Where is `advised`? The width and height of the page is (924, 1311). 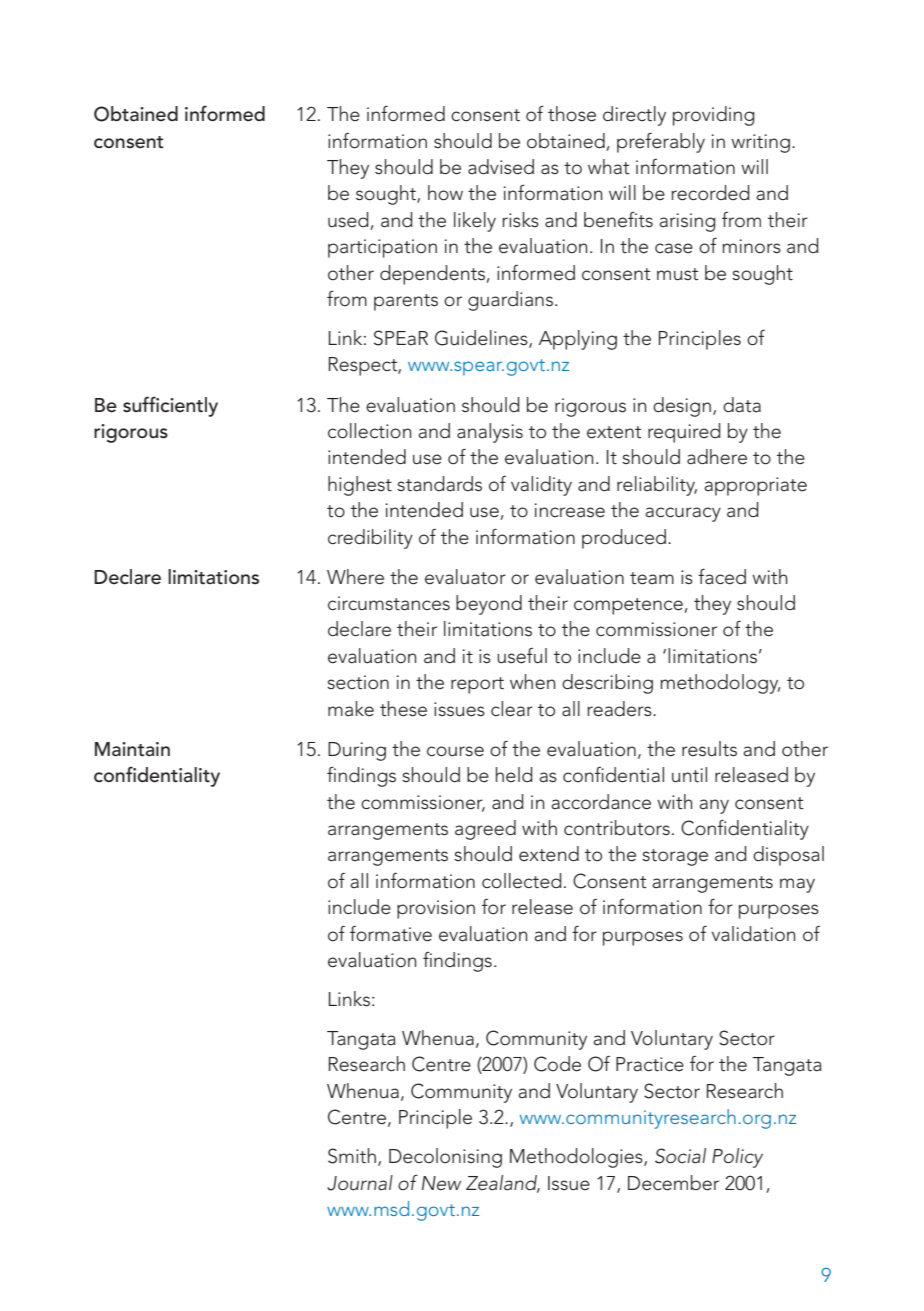 advised is located at coordinates (501, 167).
